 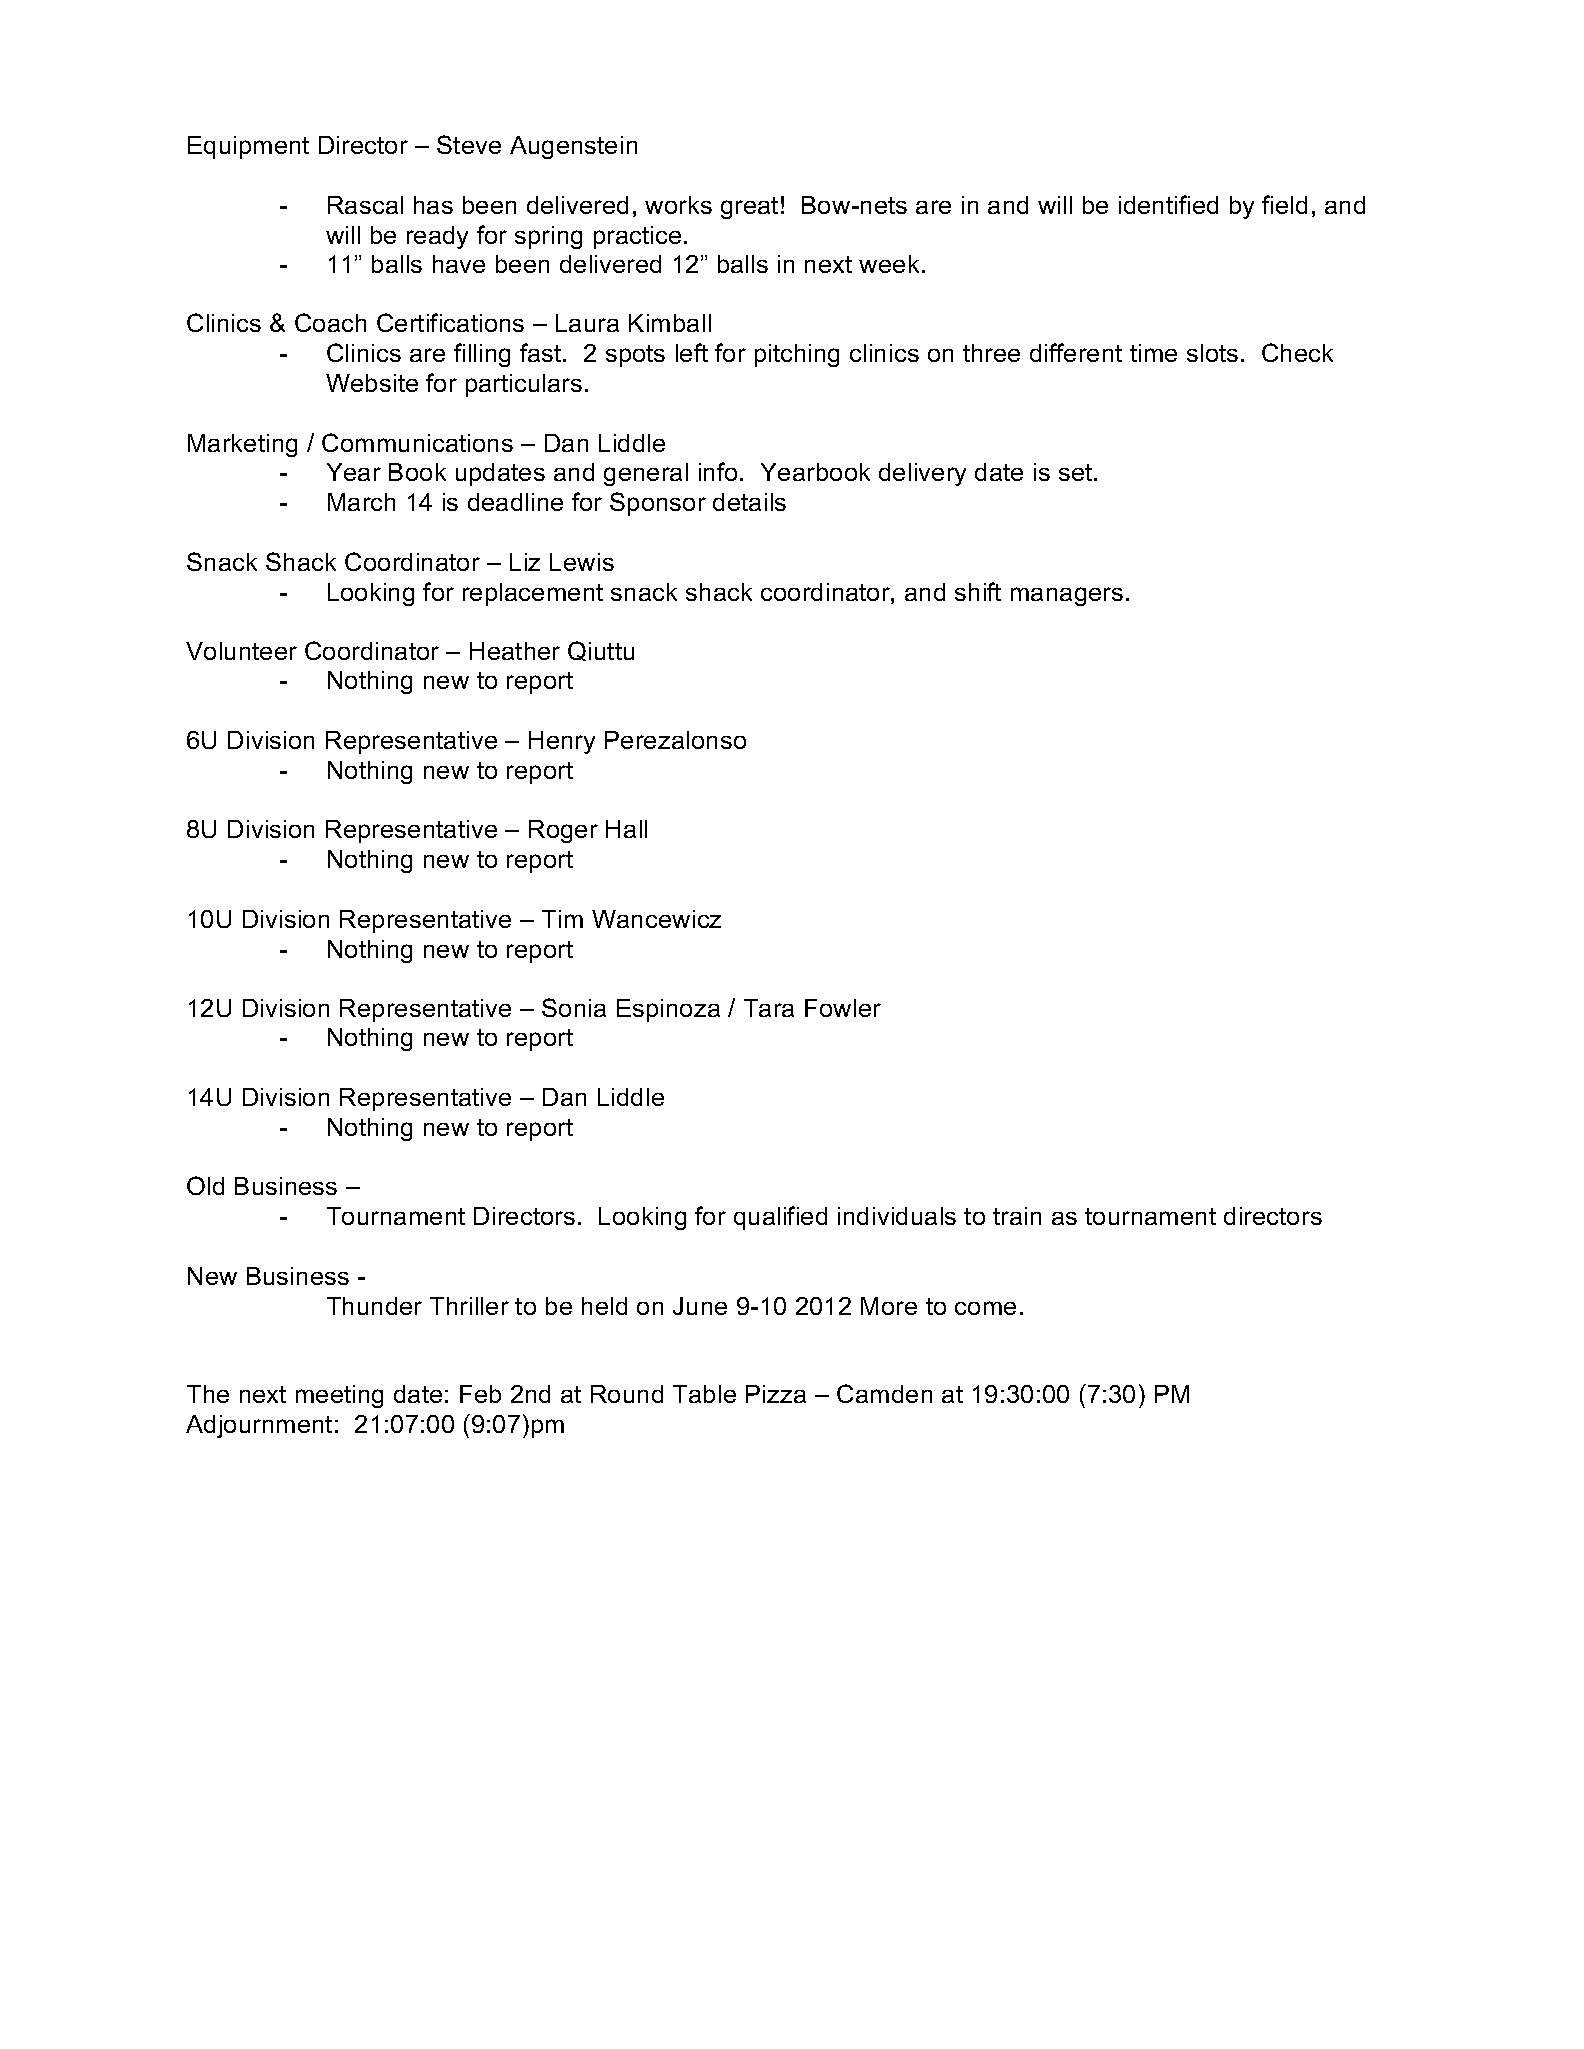 I want to click on Henry, so click(x=562, y=742).
